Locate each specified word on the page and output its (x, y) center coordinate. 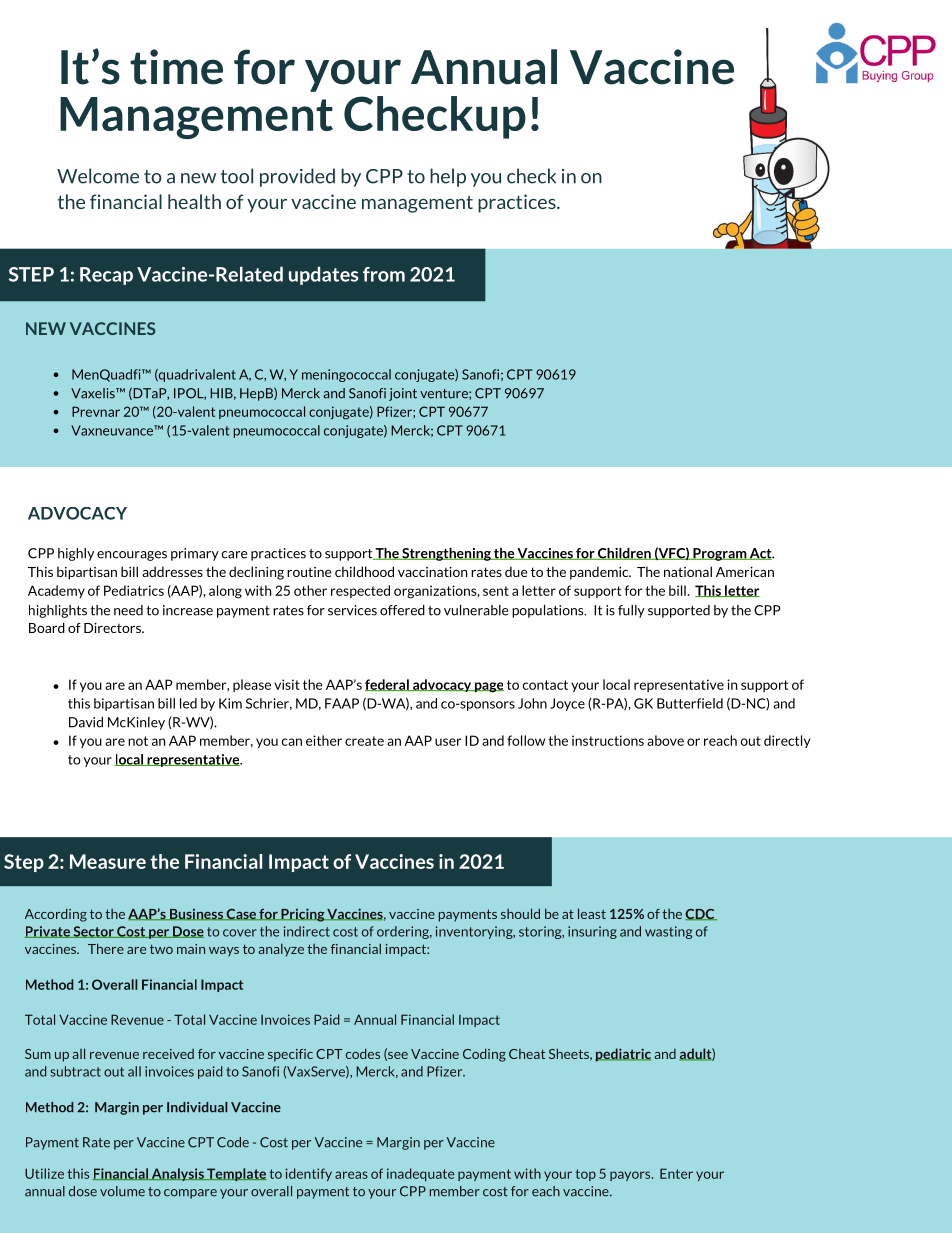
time (176, 67)
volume (122, 1191)
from (384, 274)
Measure (108, 861)
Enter (676, 1173)
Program (719, 554)
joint (403, 394)
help (448, 177)
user (448, 742)
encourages (132, 556)
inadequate (420, 1174)
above (665, 740)
